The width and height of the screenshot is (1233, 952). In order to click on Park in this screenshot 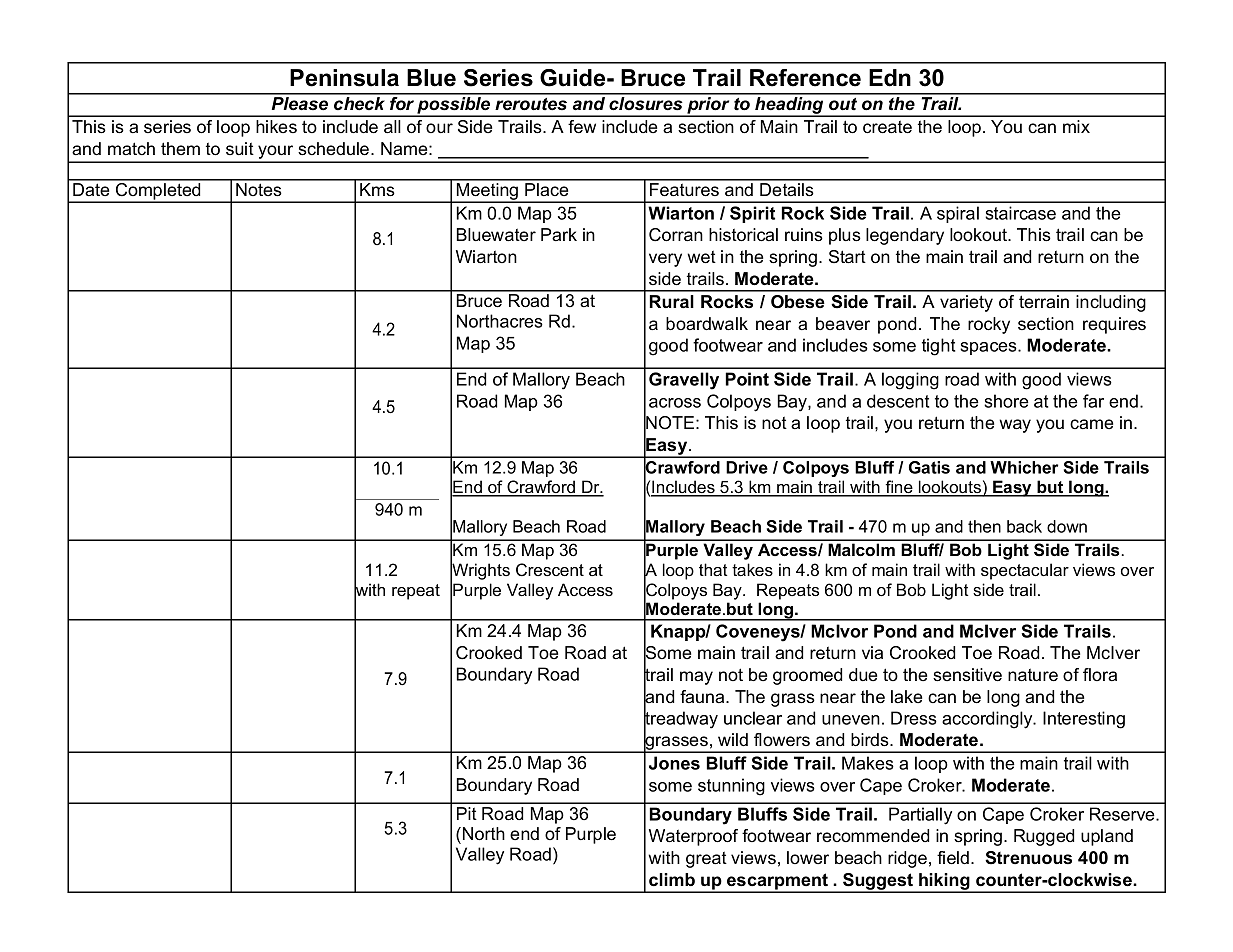, I will do `click(559, 234)`.
